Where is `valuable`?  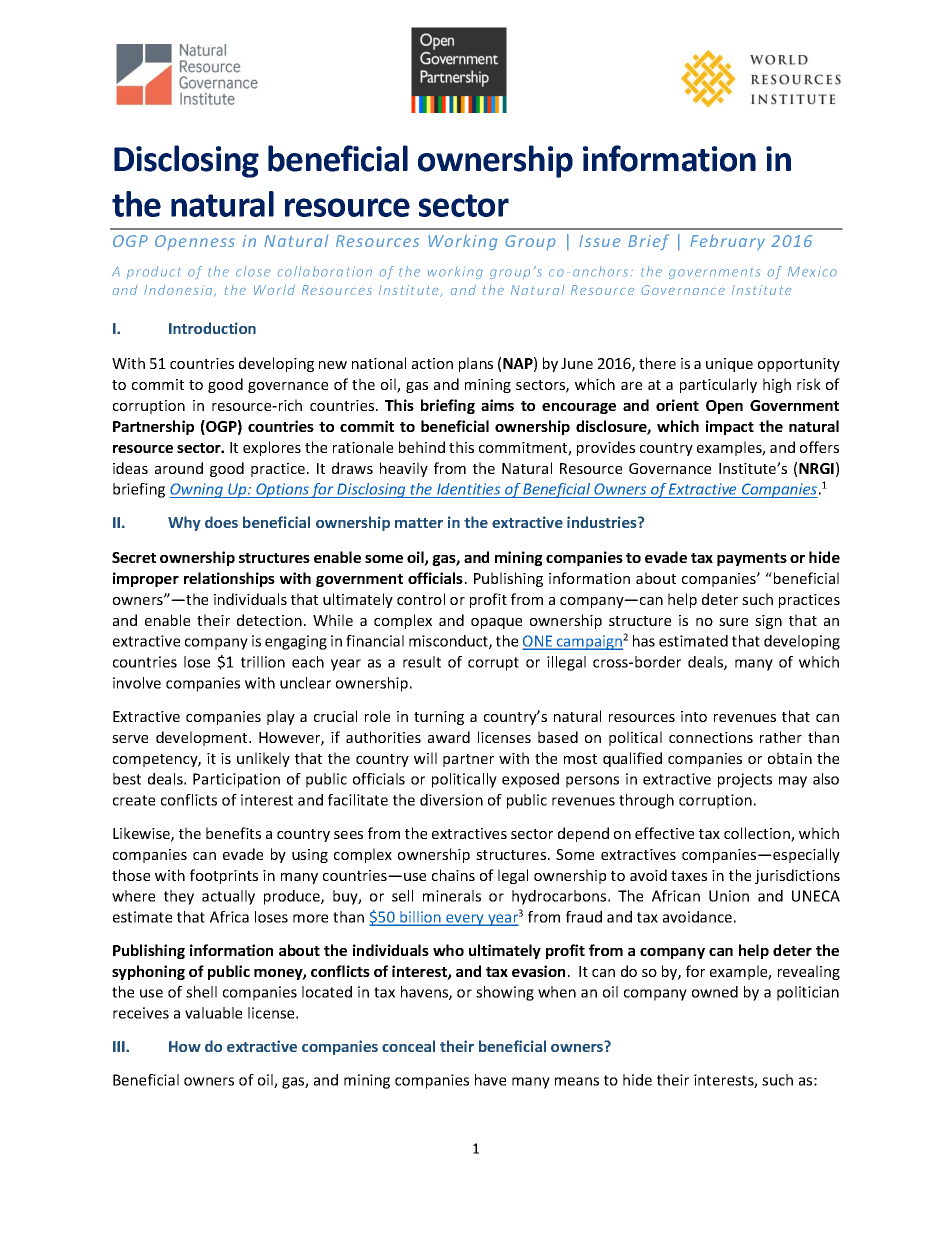 valuable is located at coordinates (213, 1013).
